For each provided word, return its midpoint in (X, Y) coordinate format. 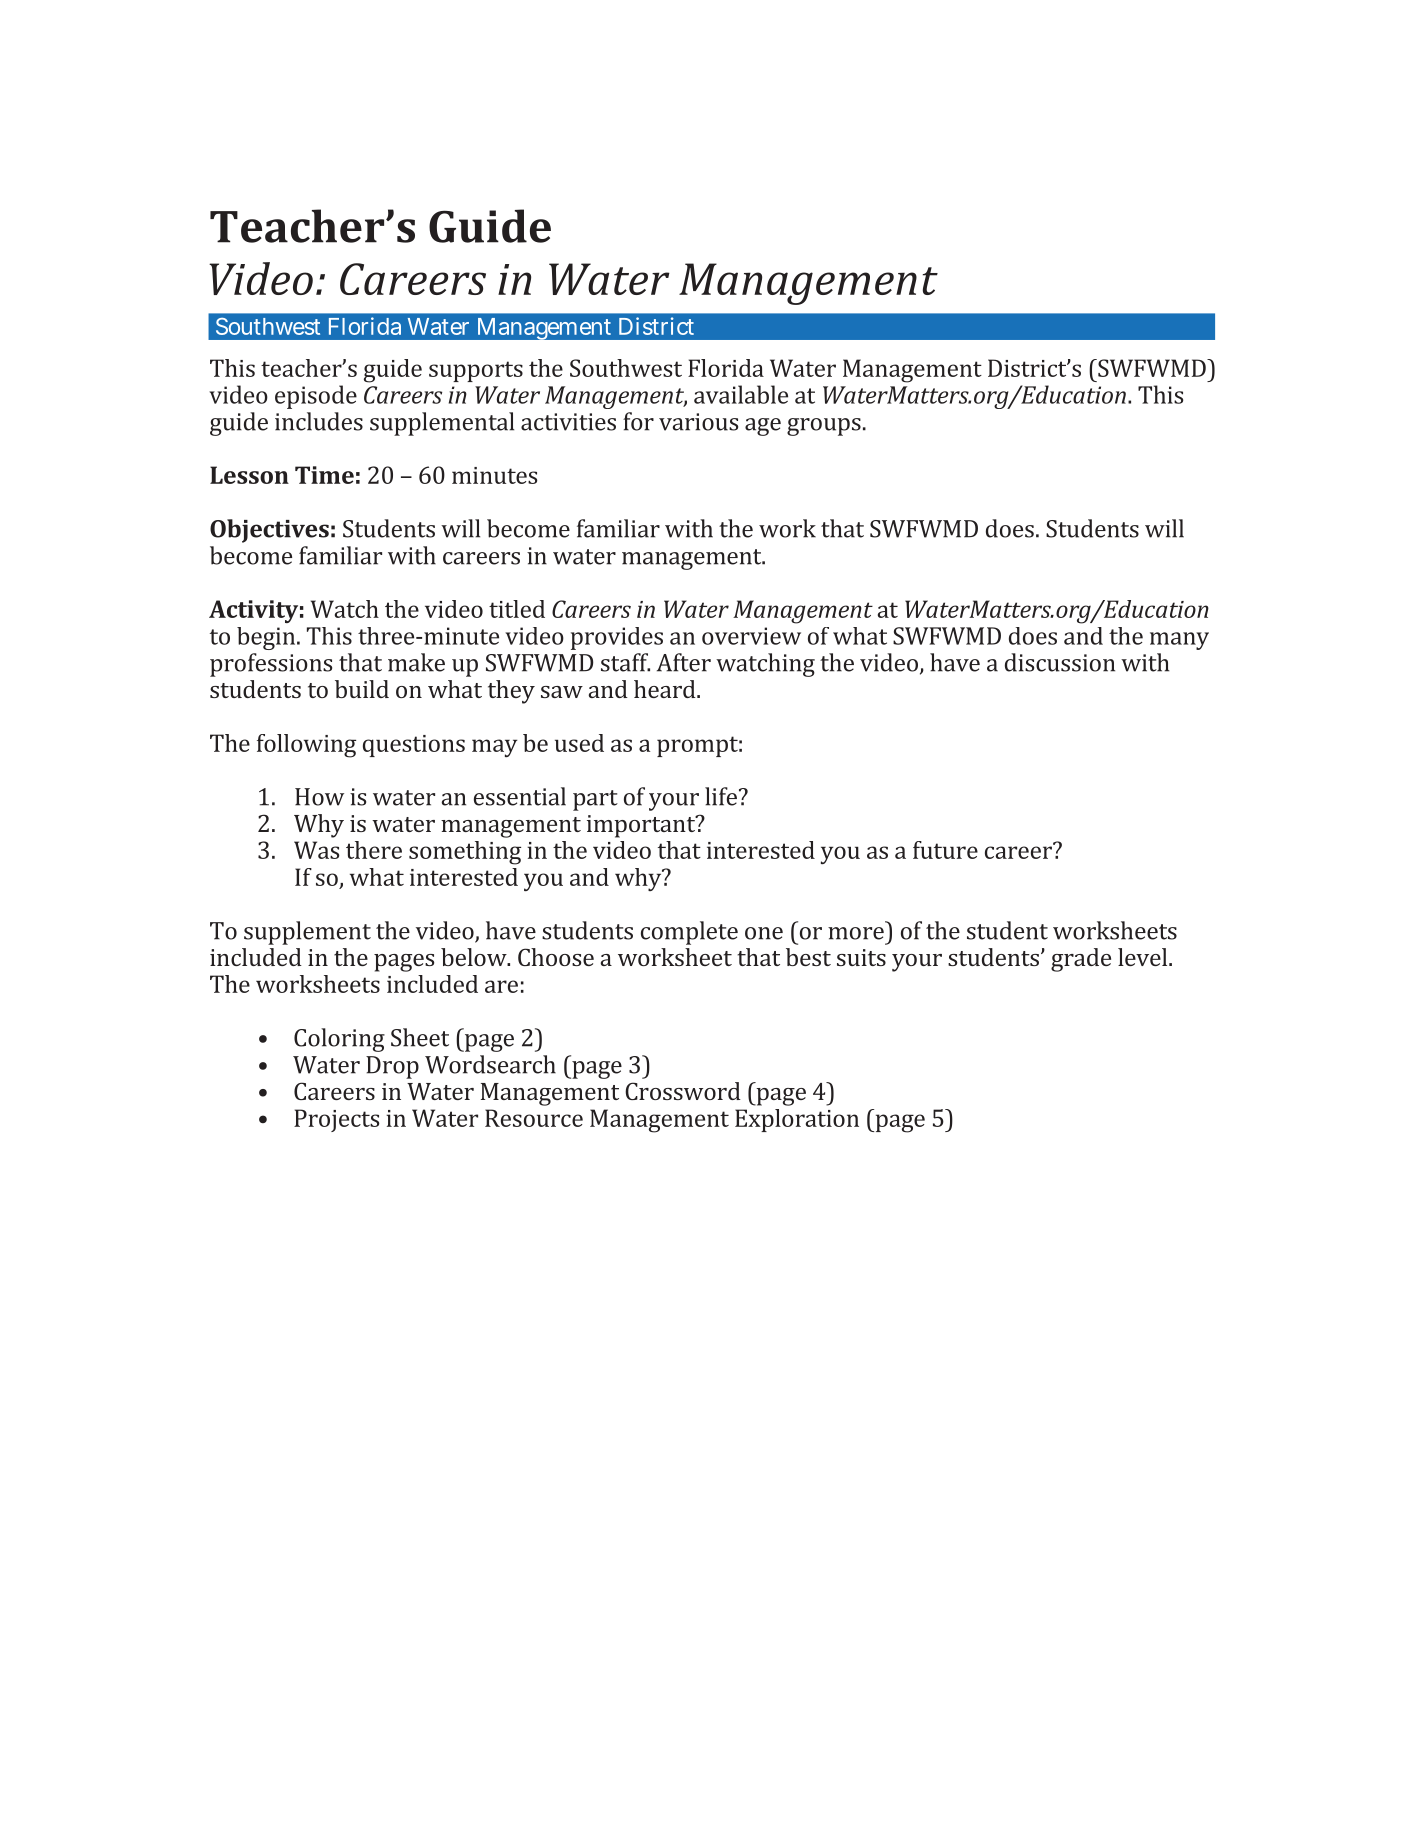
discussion (1060, 662)
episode (316, 397)
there (374, 850)
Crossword (683, 1091)
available (741, 394)
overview (751, 636)
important (642, 826)
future (945, 850)
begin (267, 638)
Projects (336, 1120)
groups (824, 427)
